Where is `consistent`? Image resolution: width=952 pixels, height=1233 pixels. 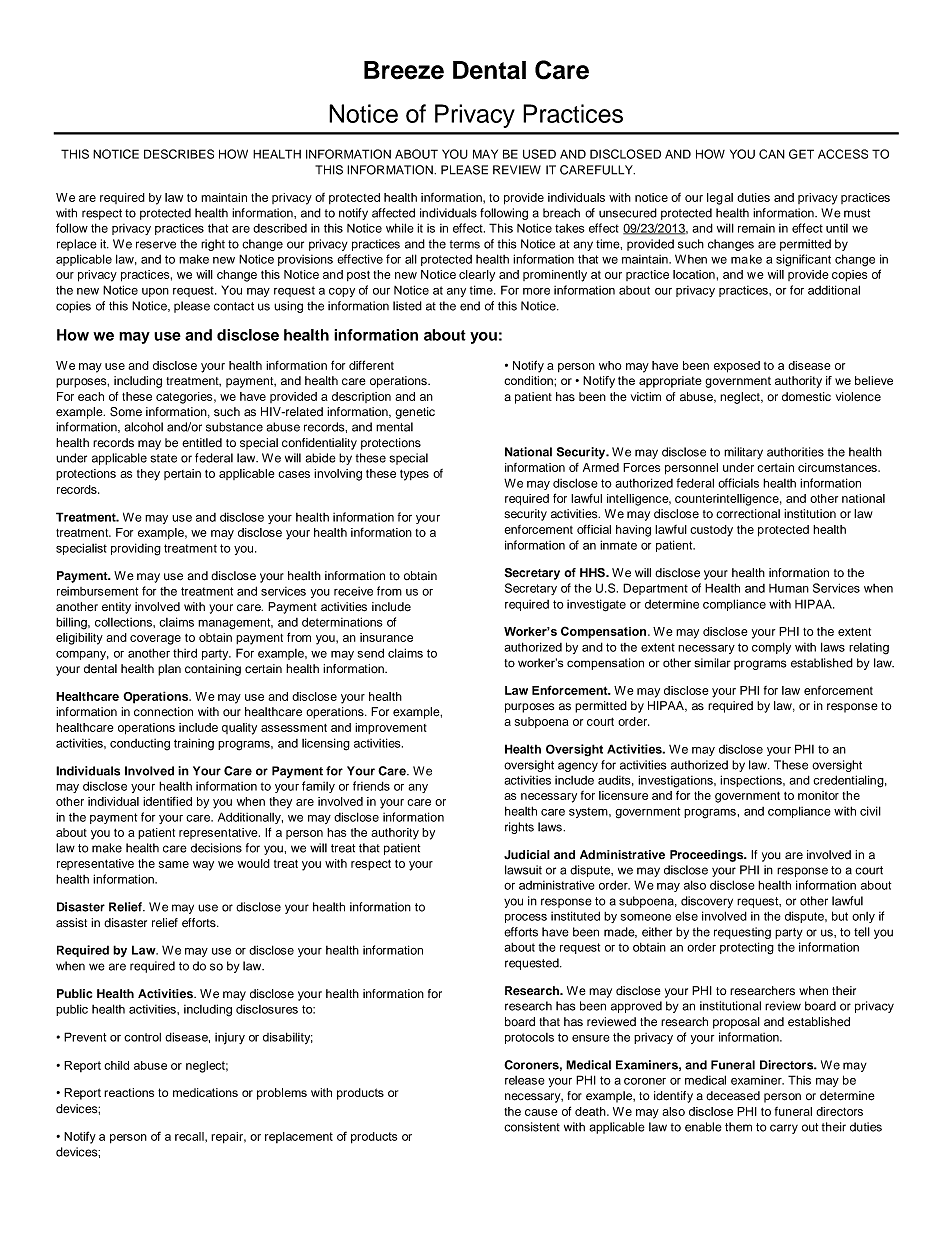
consistent is located at coordinates (532, 1127).
